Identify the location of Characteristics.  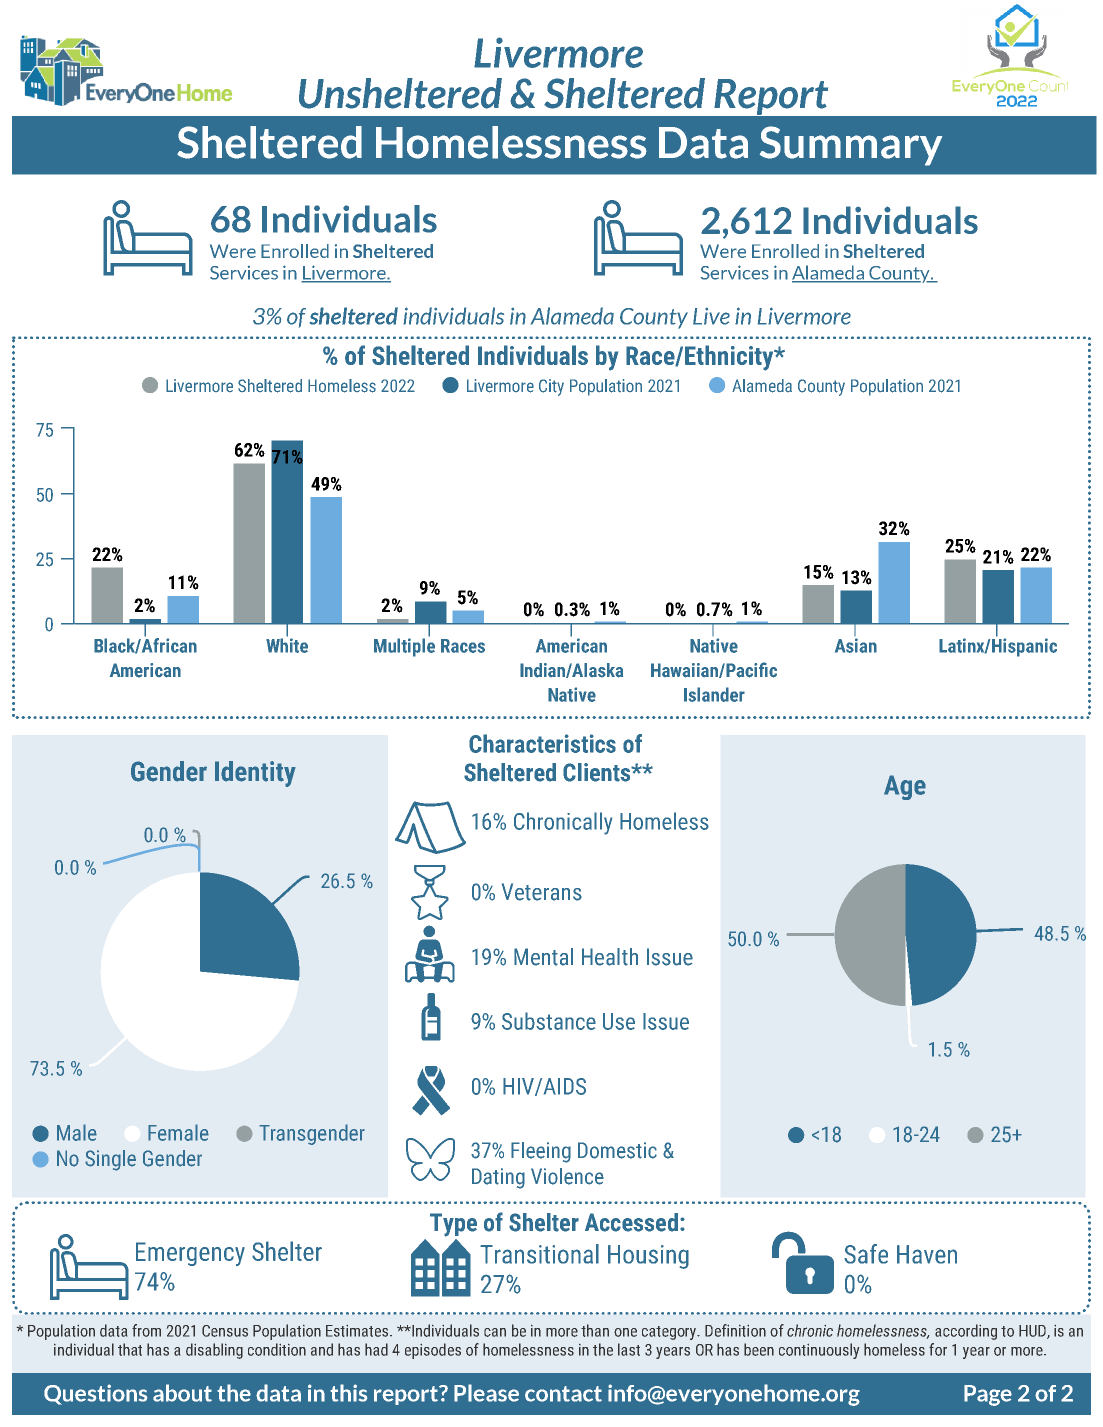
(542, 743).
